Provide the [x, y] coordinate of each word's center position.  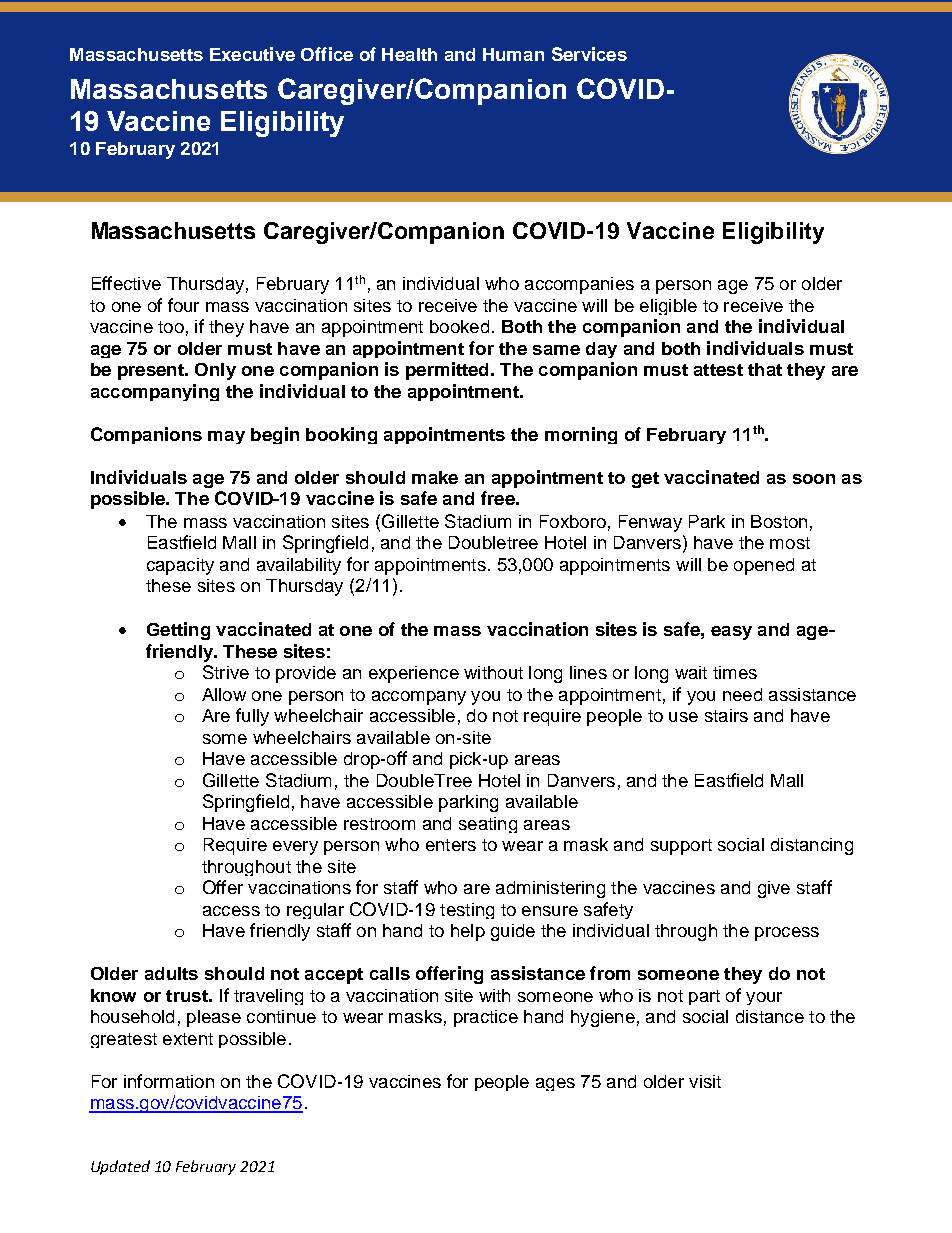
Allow [224, 694]
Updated [120, 1167]
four [183, 305]
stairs [726, 715]
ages [555, 1084]
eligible [668, 307]
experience [414, 674]
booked [459, 326]
